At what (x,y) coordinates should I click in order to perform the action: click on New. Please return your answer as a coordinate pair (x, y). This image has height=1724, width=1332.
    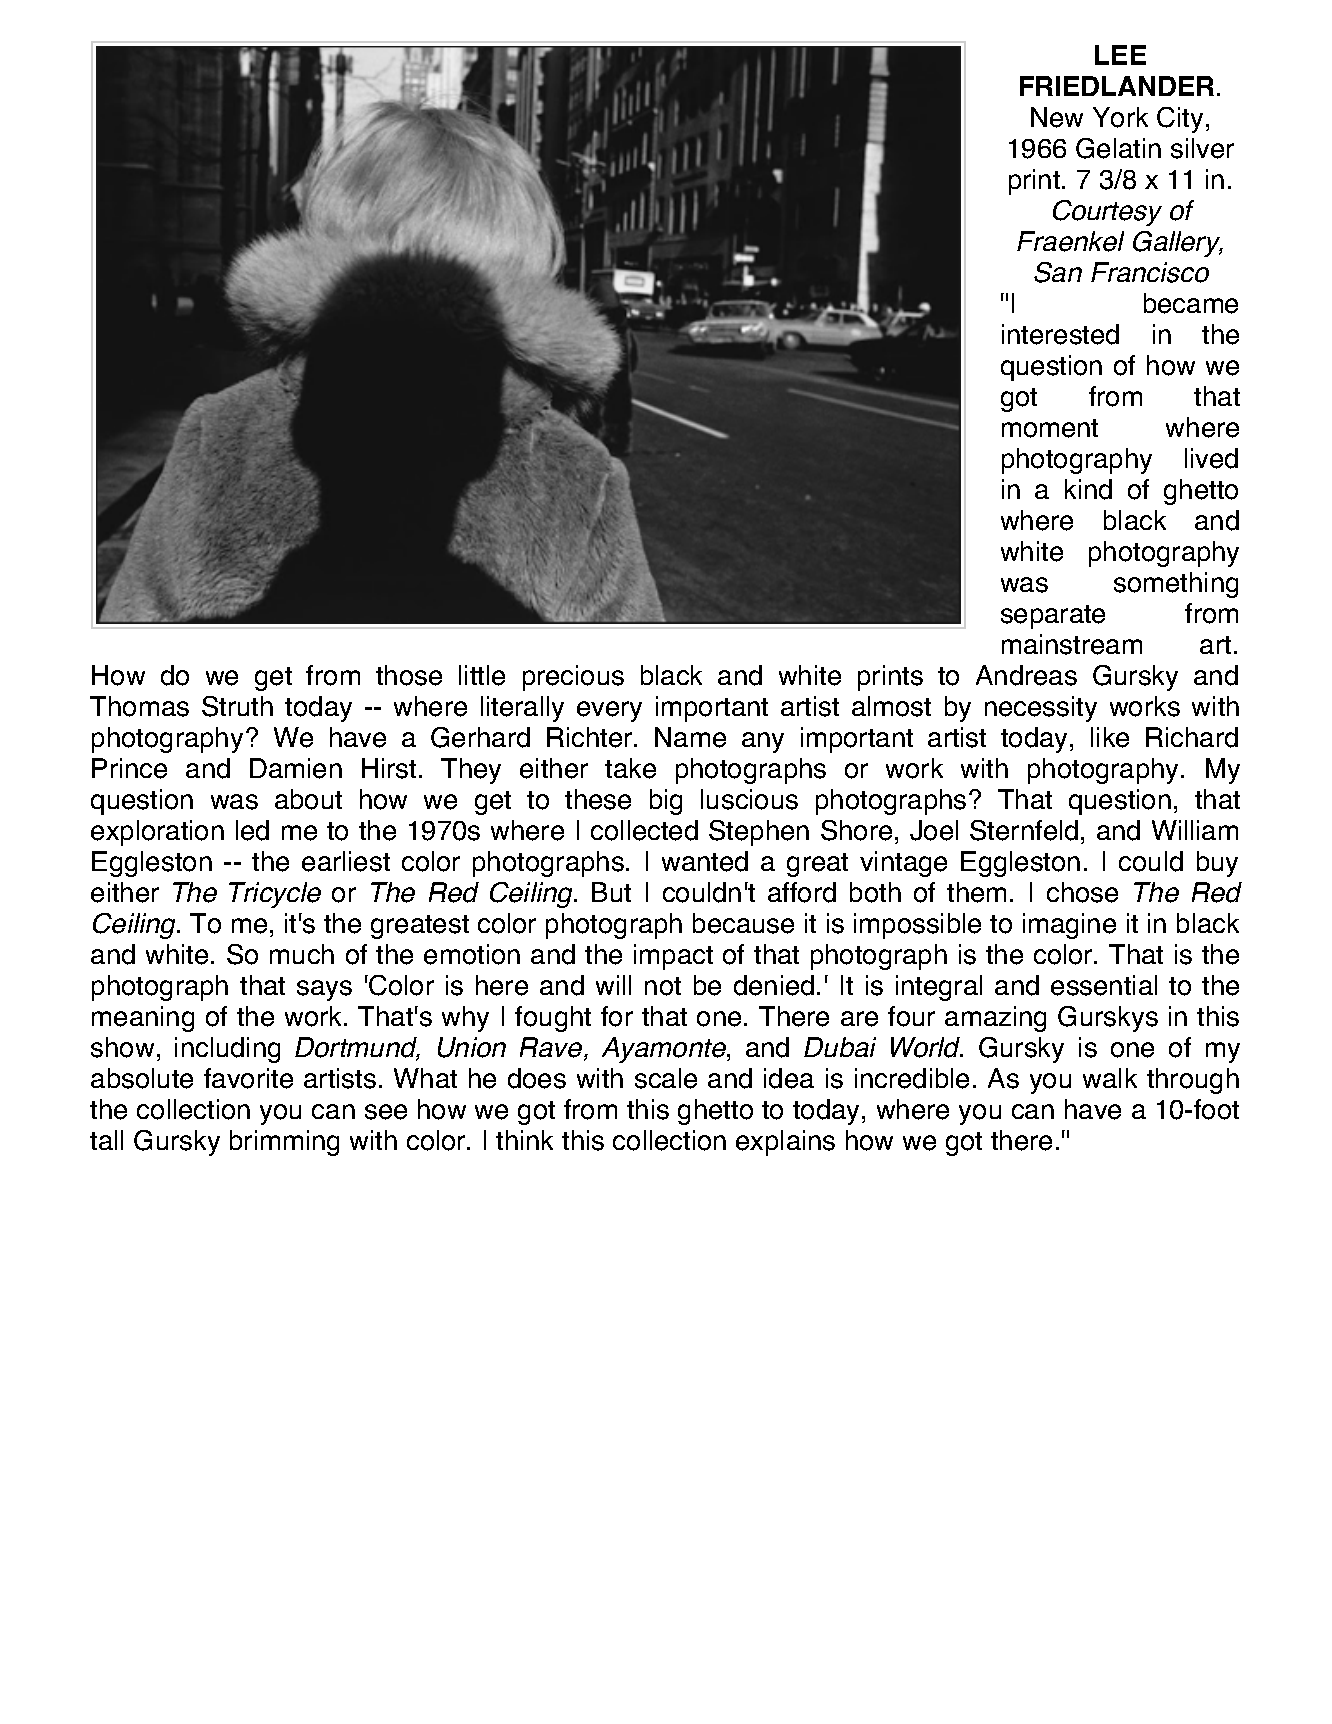
    Looking at the image, I should click on (1057, 117).
